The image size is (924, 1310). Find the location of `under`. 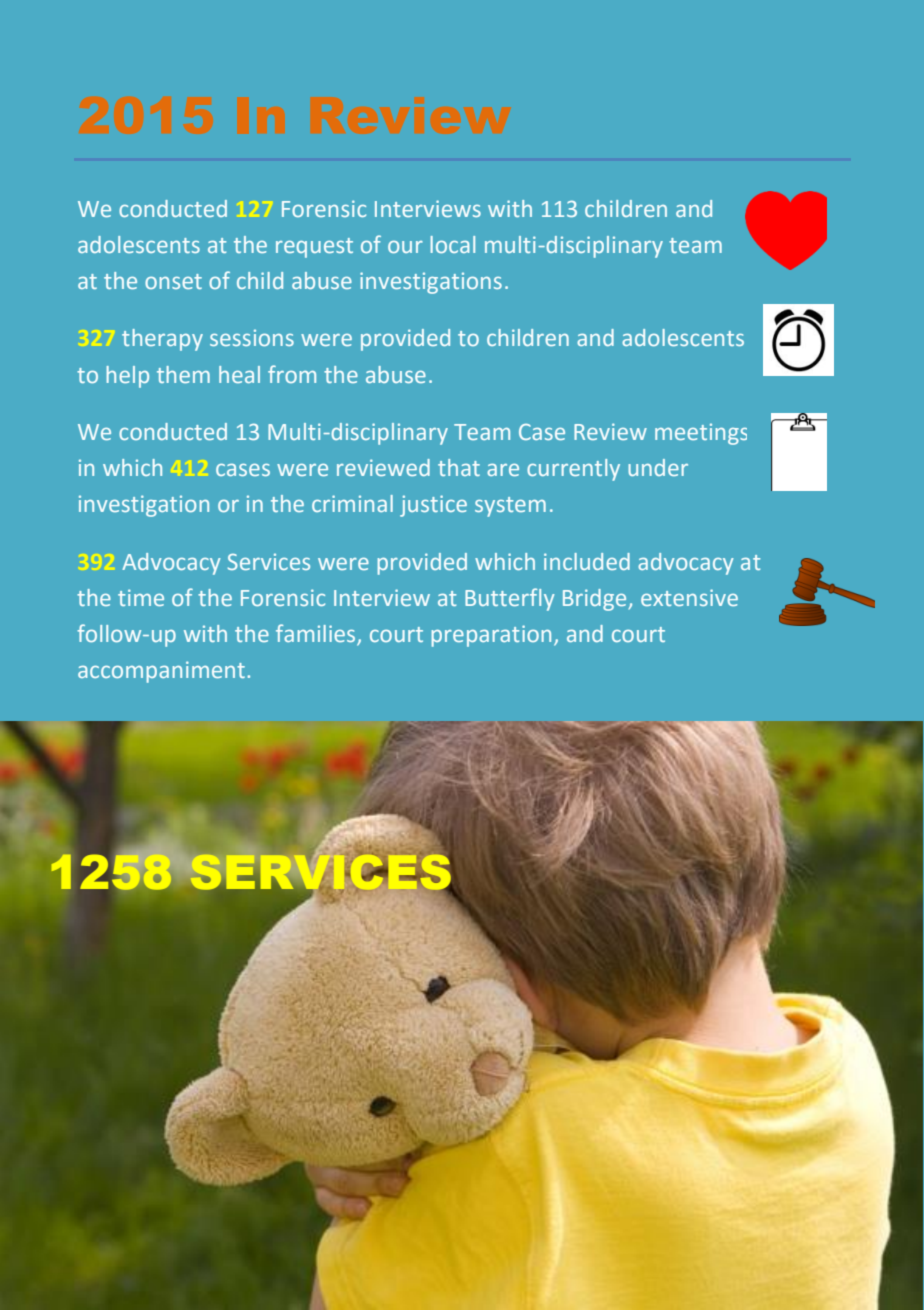

under is located at coordinates (658, 467).
